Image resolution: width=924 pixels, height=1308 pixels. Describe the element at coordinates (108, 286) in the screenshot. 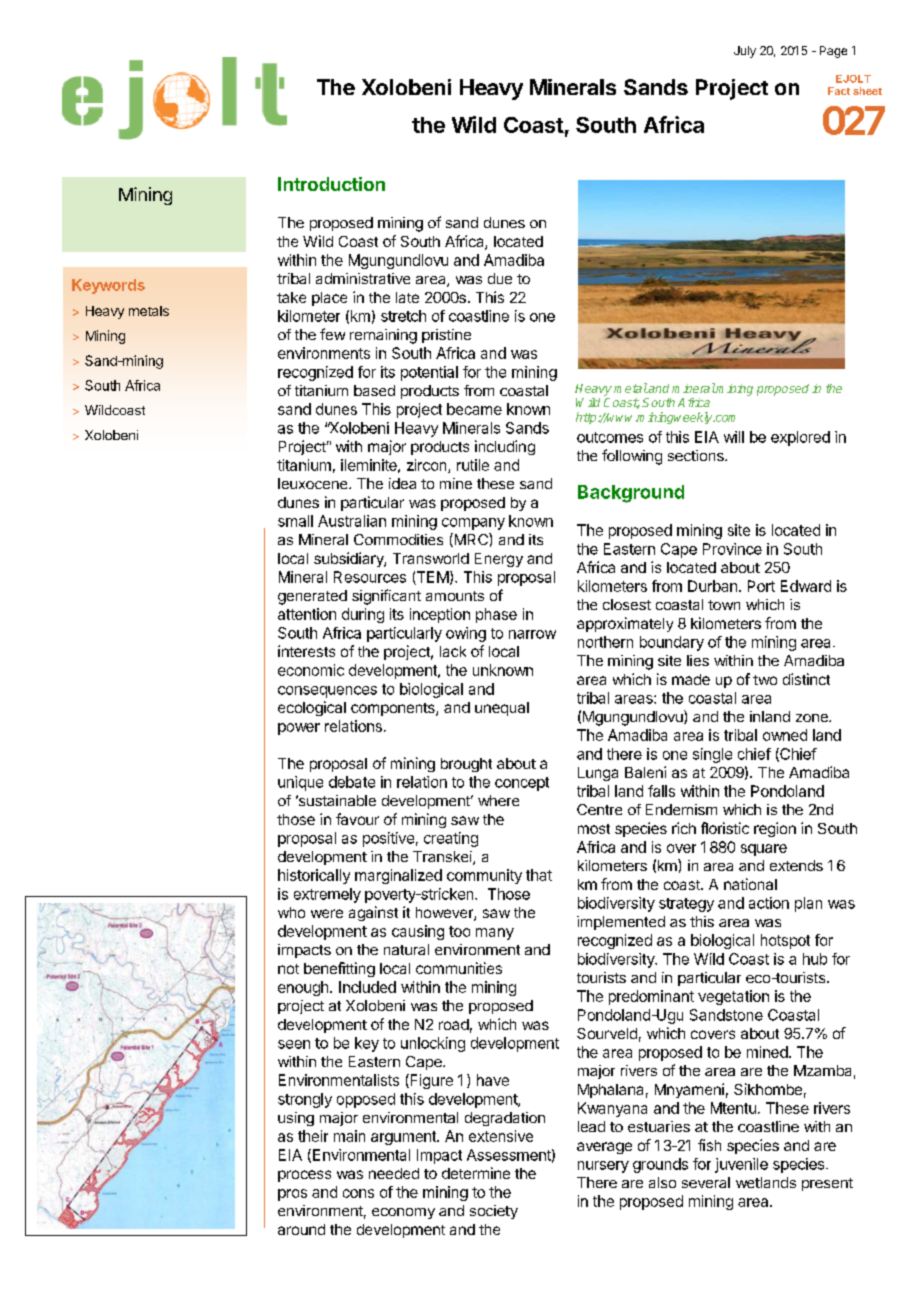

I see `Keywords` at that location.
